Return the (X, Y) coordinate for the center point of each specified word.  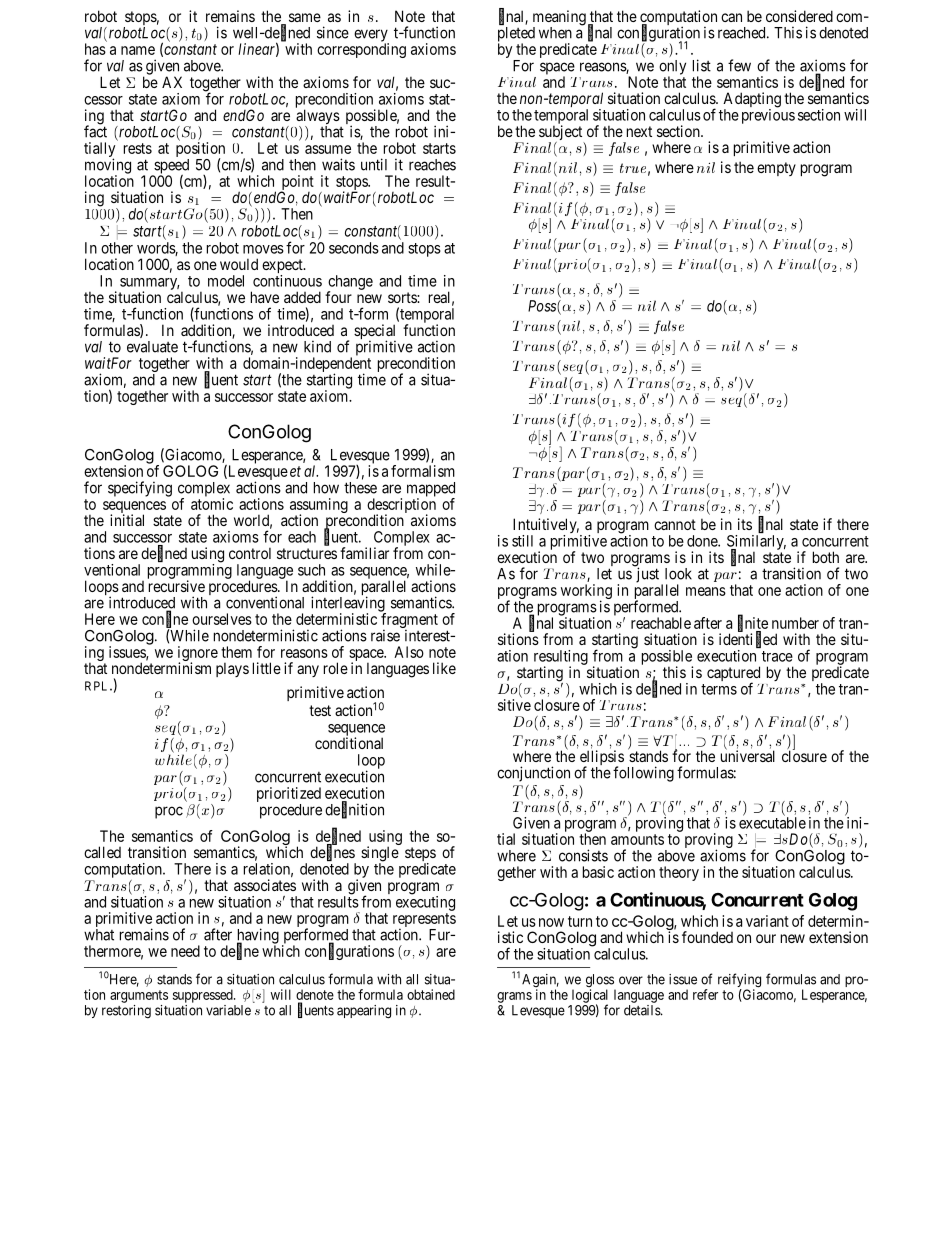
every (371, 36)
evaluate (152, 347)
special (375, 333)
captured (733, 675)
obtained (431, 994)
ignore (198, 654)
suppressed (204, 996)
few (739, 65)
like (444, 668)
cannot (675, 524)
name (138, 50)
